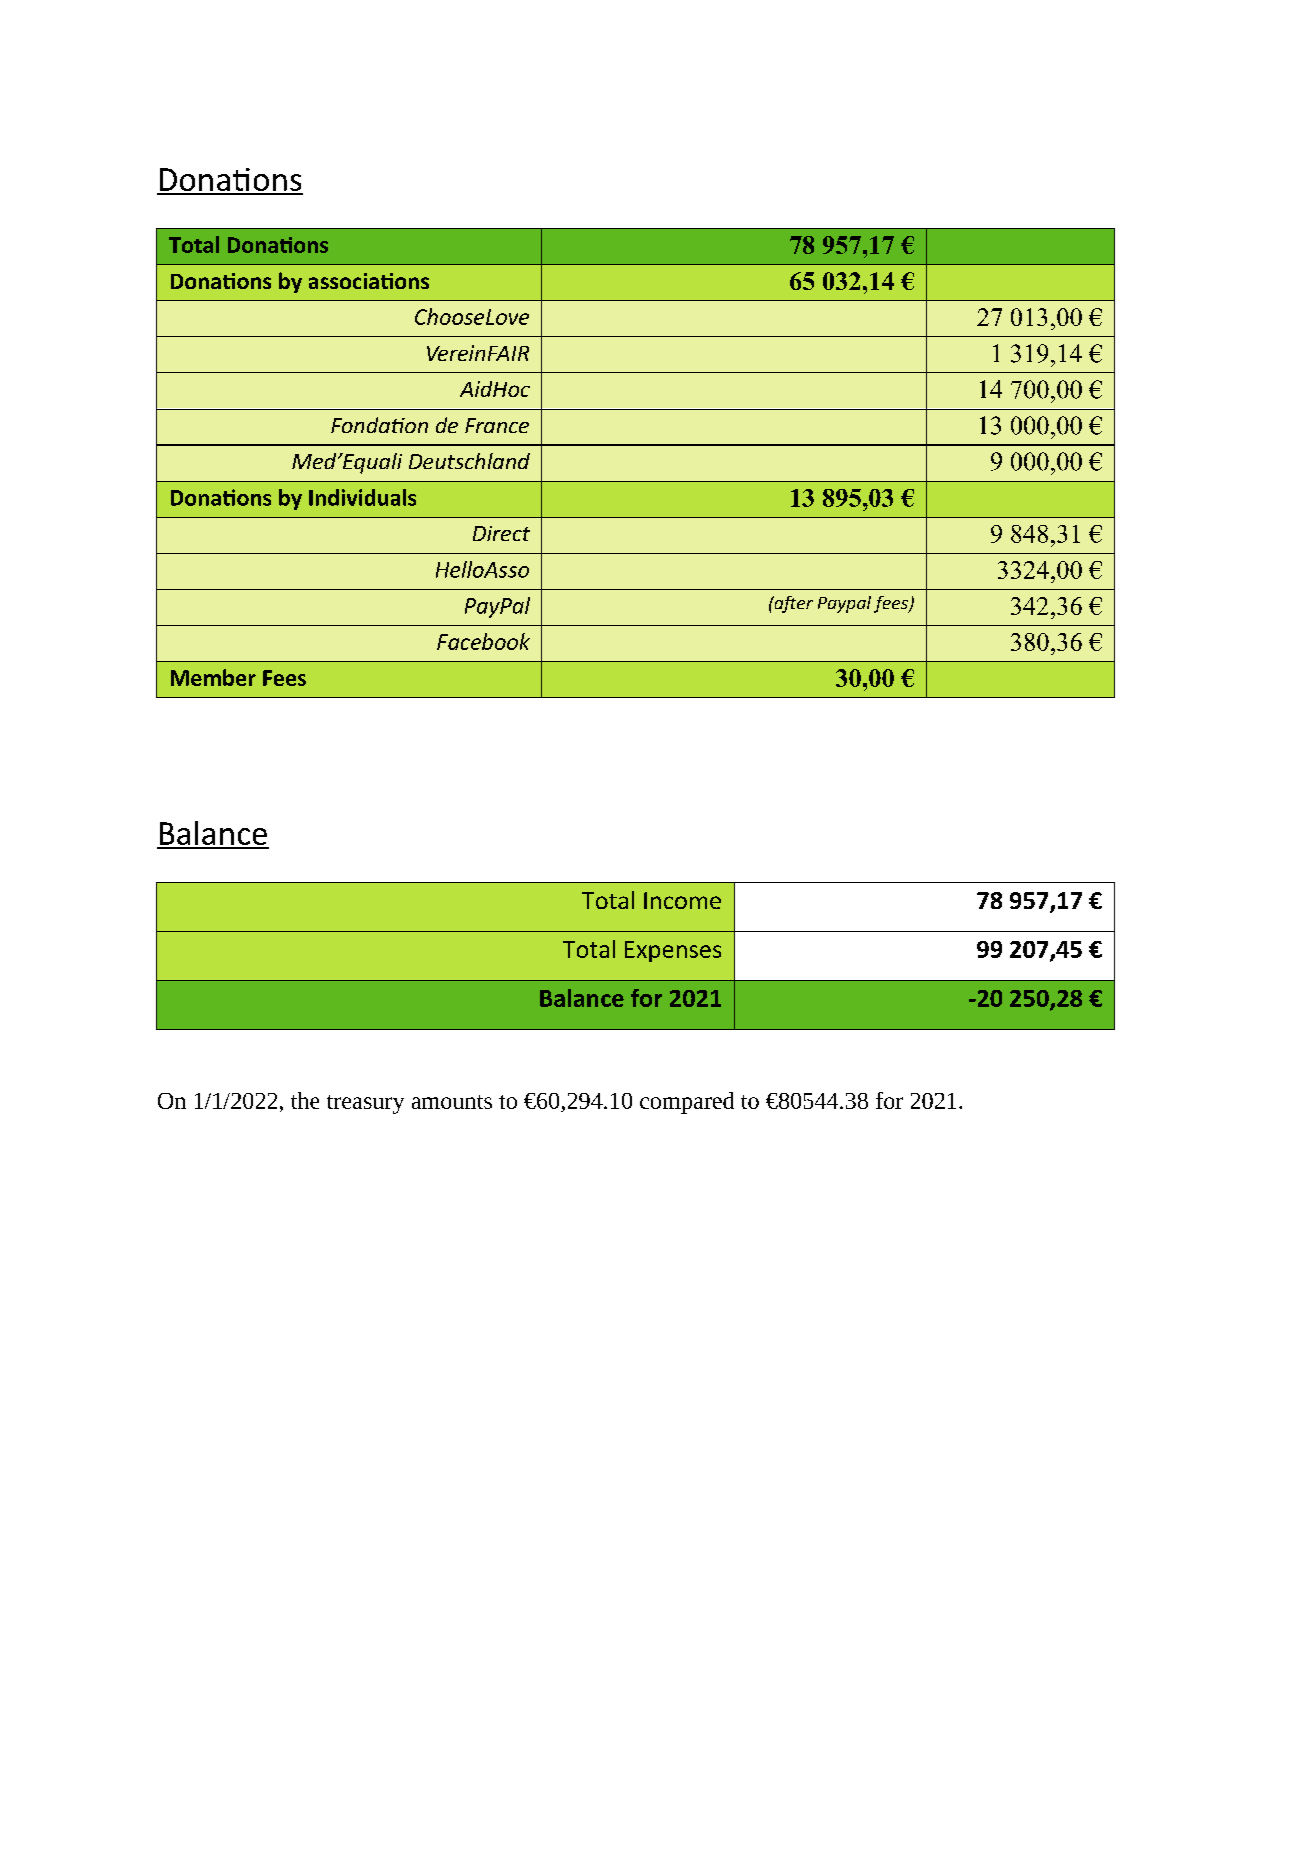 This screenshot has height=1858, width=1314. What do you see at coordinates (501, 533) in the screenshot?
I see `Direct` at bounding box center [501, 533].
